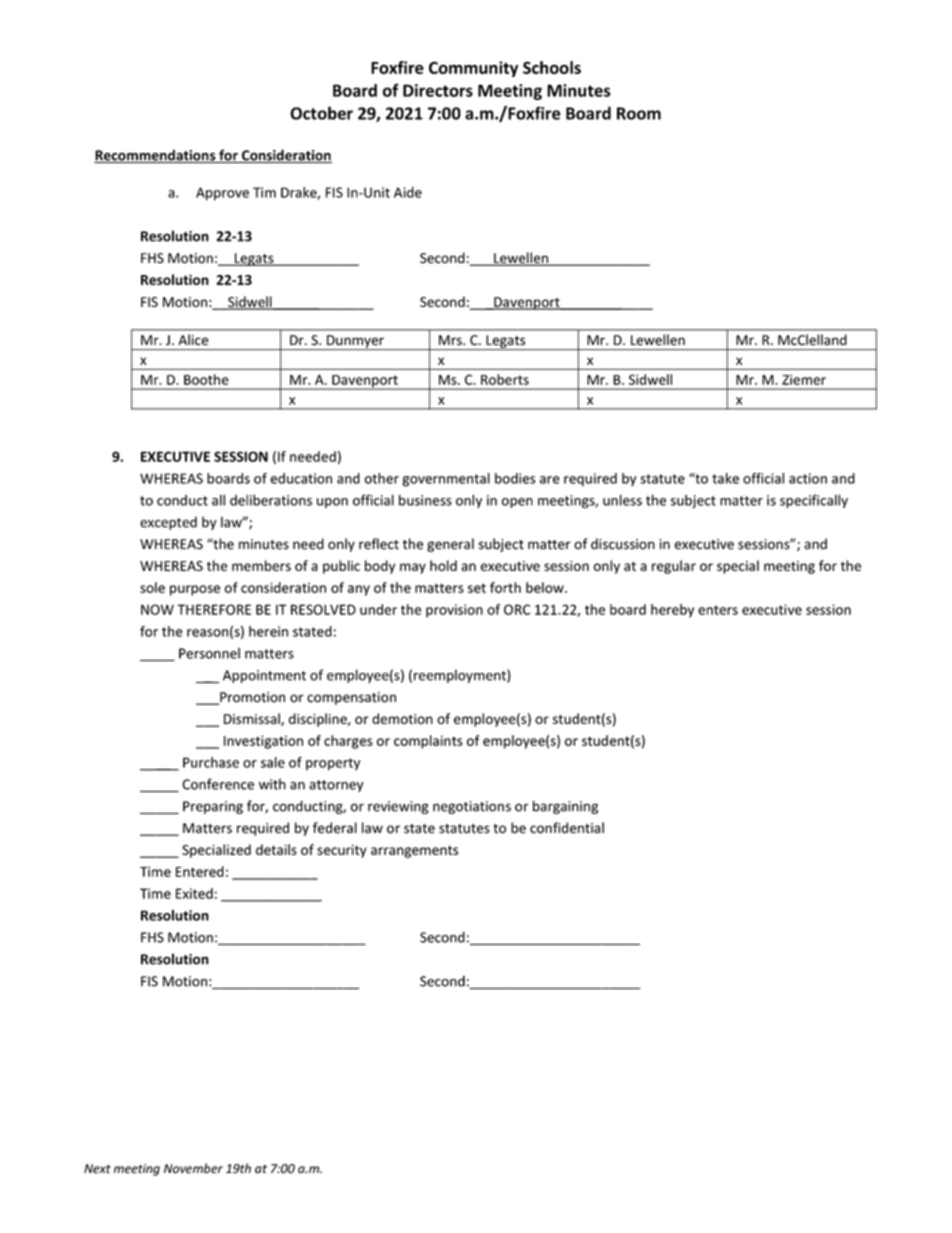 This screenshot has width=952, height=1233. I want to click on bargaining, so click(565, 807).
